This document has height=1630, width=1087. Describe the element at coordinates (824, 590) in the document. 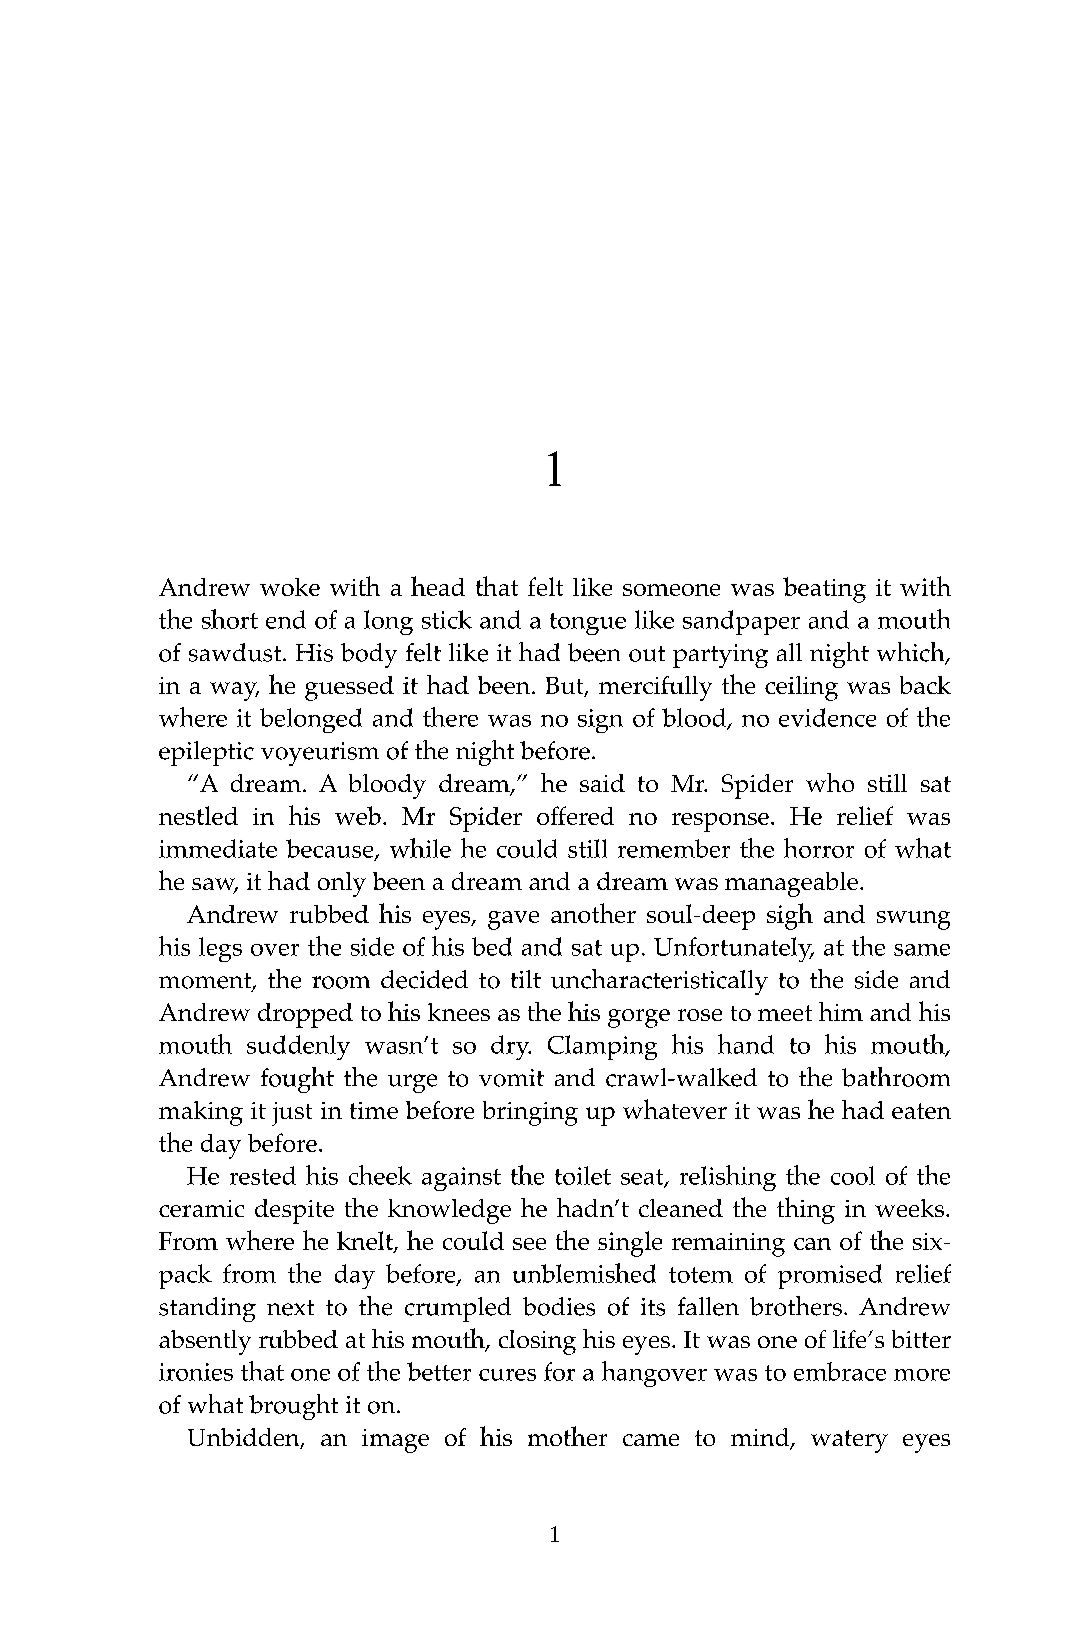

I see `beating` at that location.
